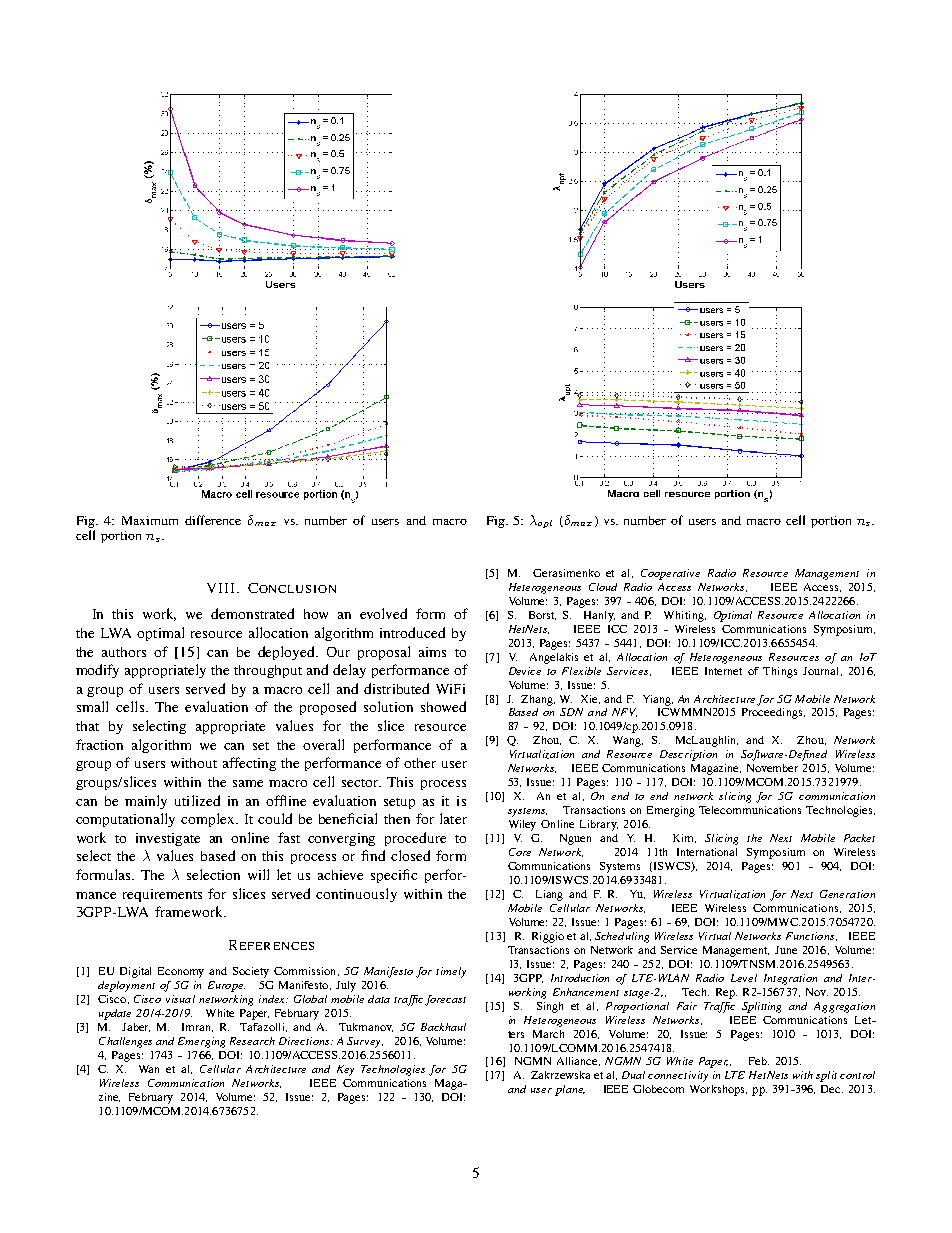  What do you see at coordinates (570, 1090) in the page?
I see `plane` at bounding box center [570, 1090].
